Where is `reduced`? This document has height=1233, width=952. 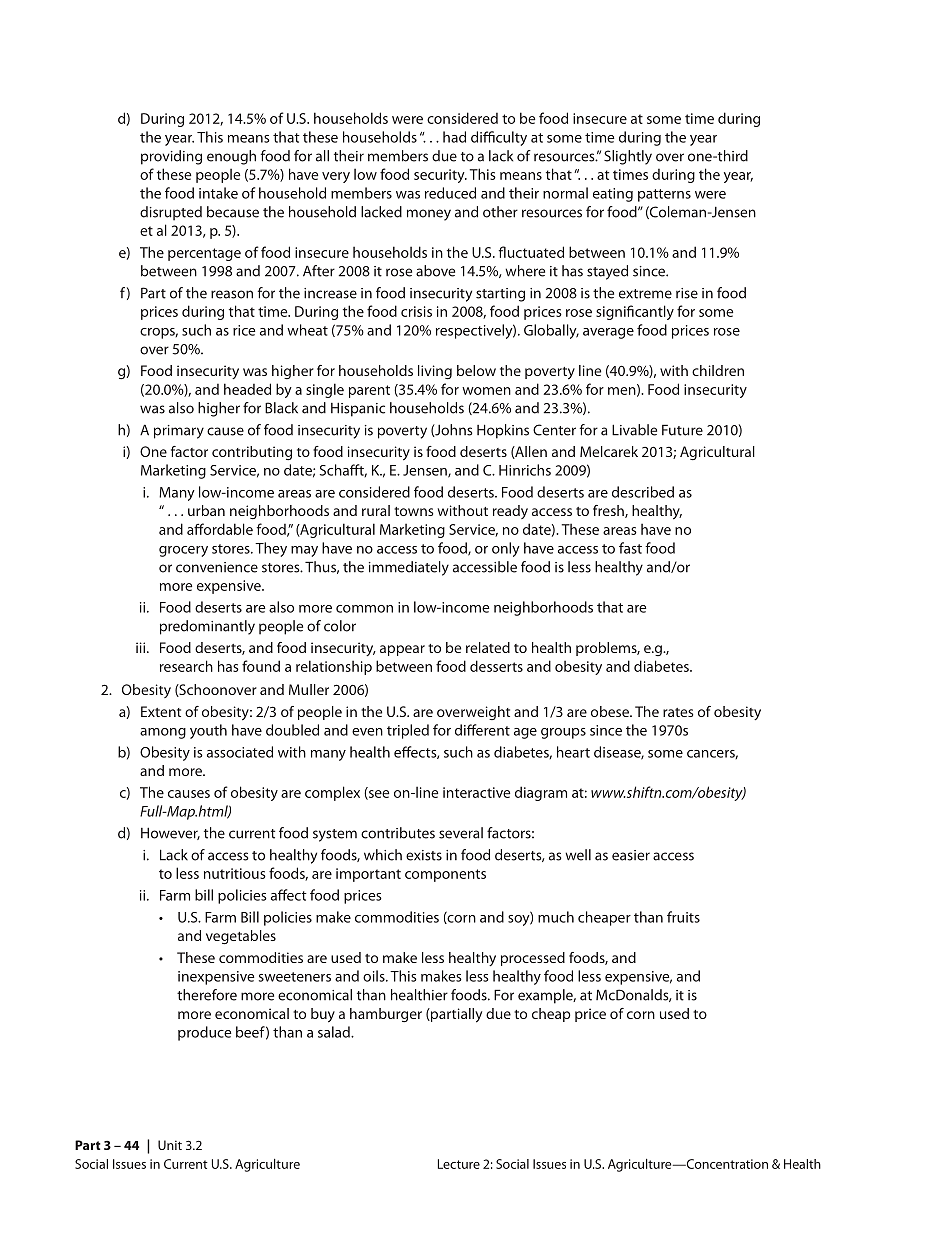
reduced is located at coordinates (450, 193).
